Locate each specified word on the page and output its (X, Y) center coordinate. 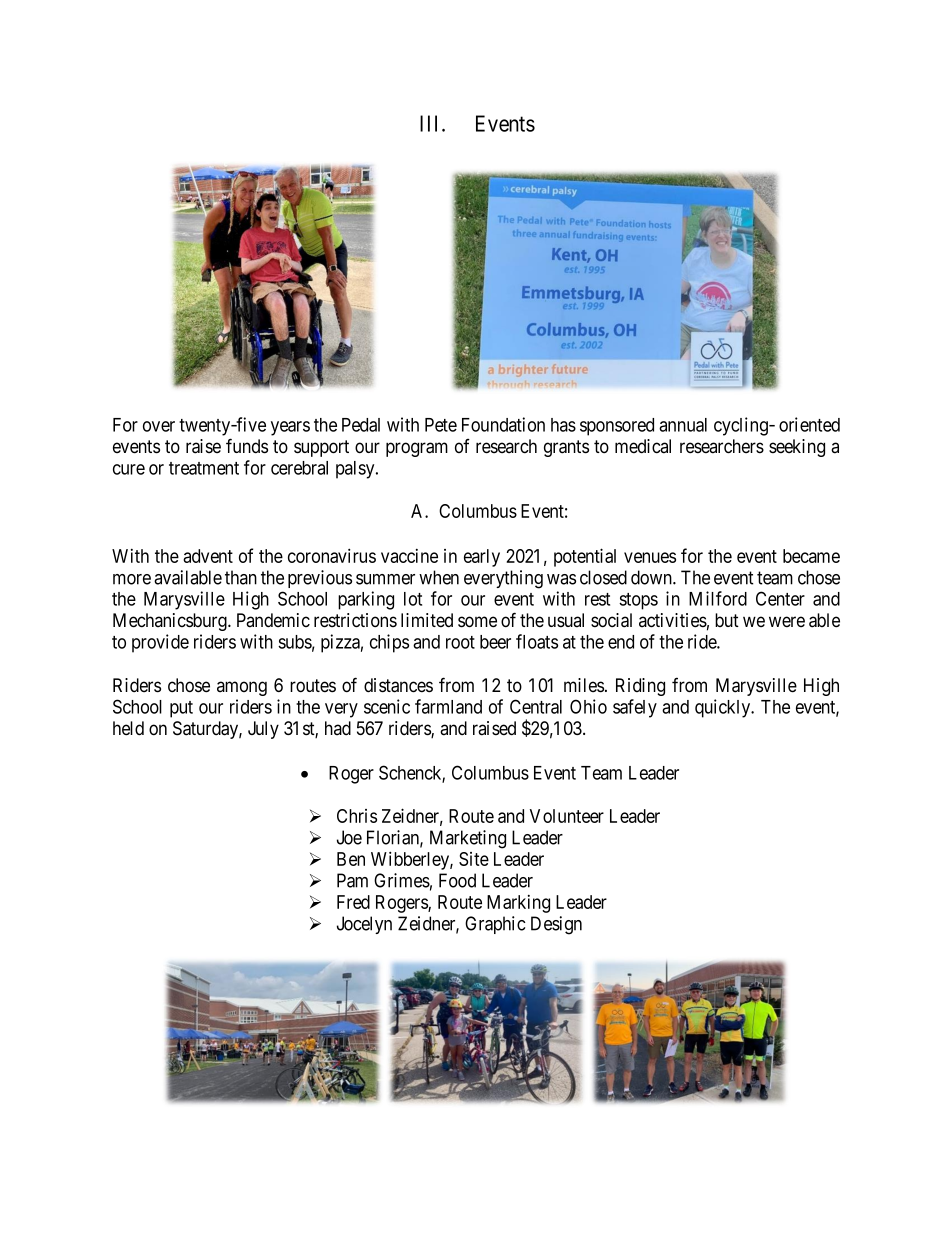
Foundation (503, 424)
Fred (353, 902)
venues (650, 557)
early (482, 558)
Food (457, 880)
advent (208, 556)
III (431, 123)
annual (683, 425)
